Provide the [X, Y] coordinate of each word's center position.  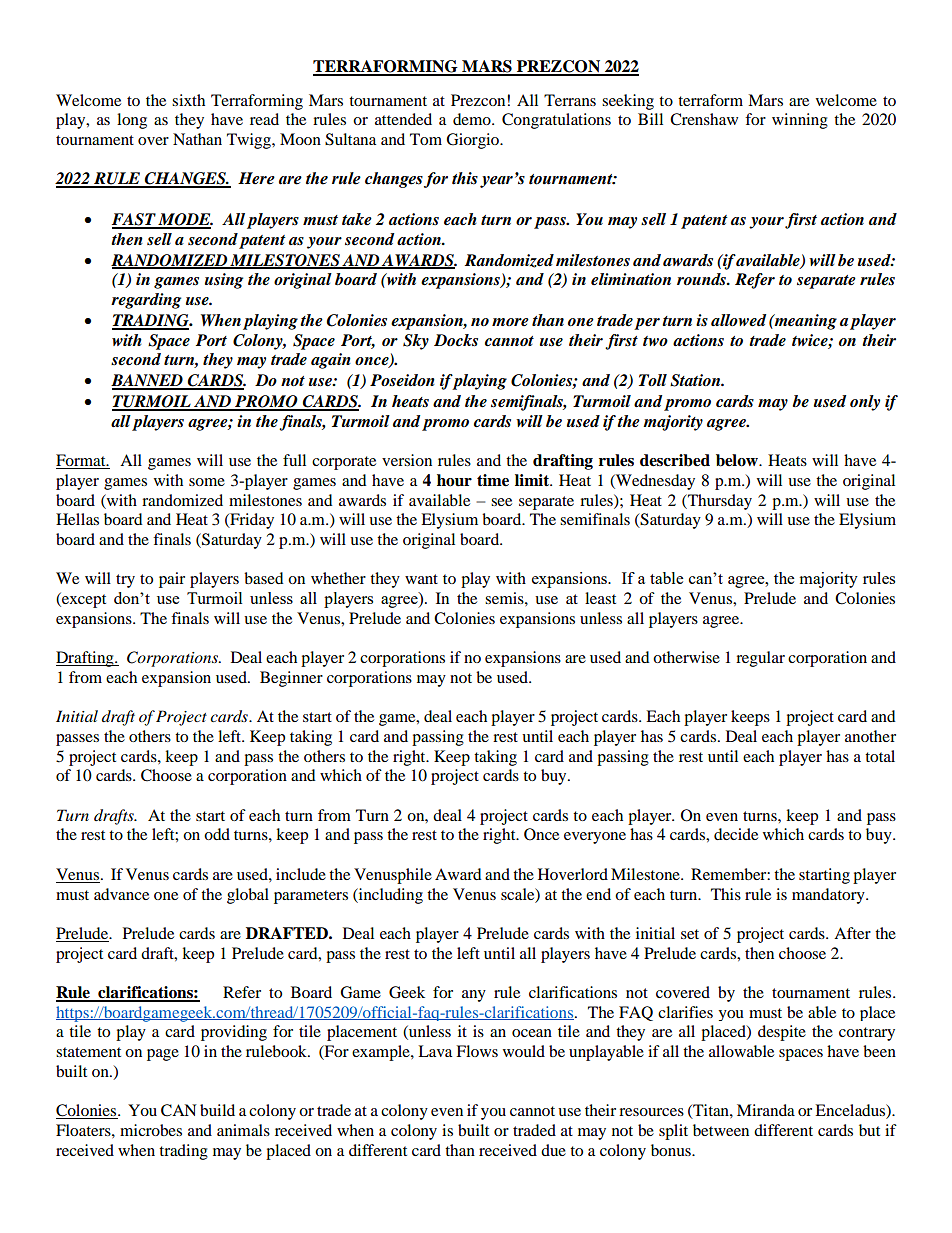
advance [121, 894]
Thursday [719, 502]
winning [800, 121]
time [493, 480]
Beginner [291, 679]
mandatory [829, 896]
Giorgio [473, 141]
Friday [251, 521]
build [217, 1110]
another [870, 736]
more [510, 322]
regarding [146, 301]
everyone [595, 838]
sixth [188, 100]
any [474, 996]
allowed [738, 320]
